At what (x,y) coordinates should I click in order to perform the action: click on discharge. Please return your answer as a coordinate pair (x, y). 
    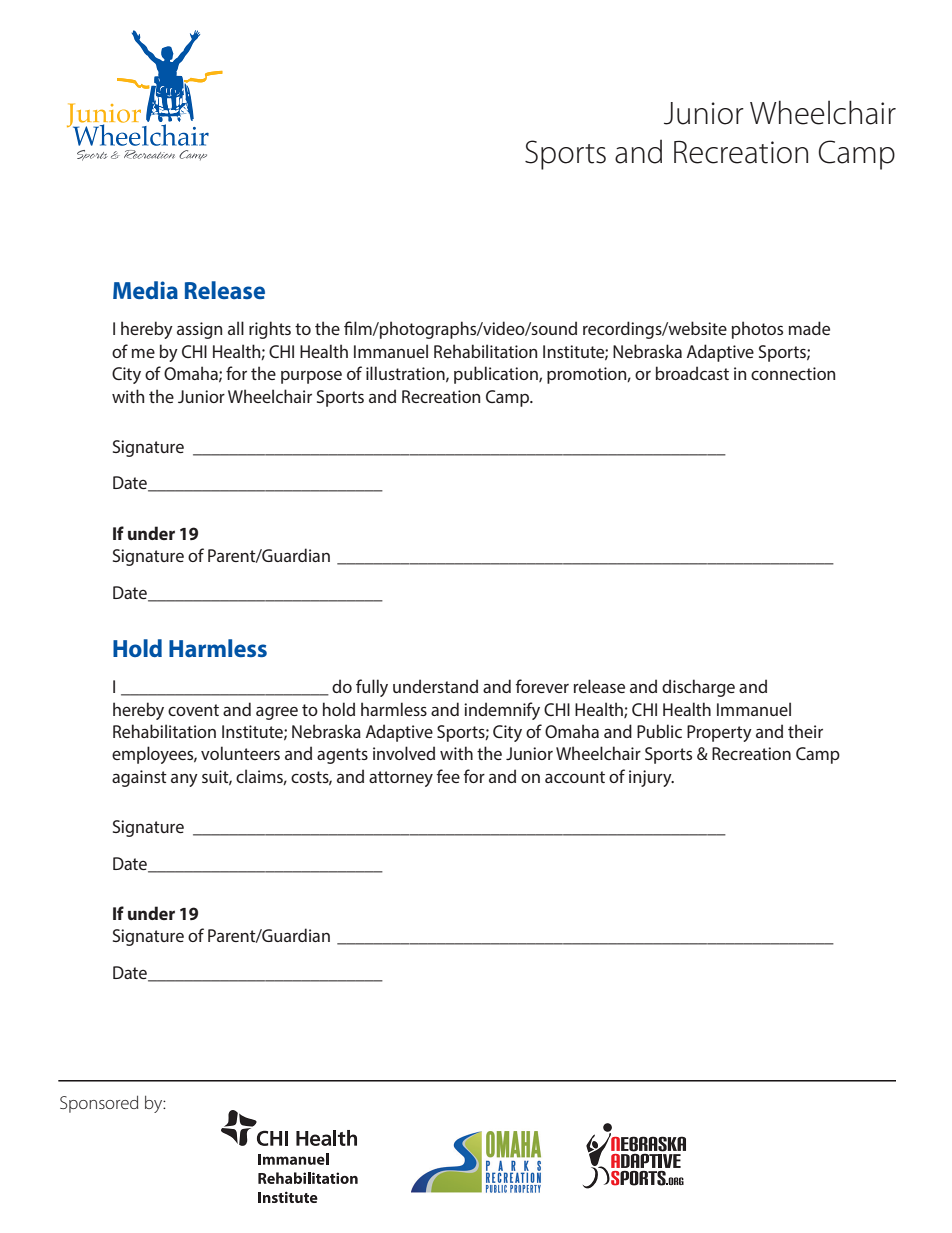
    Looking at the image, I should click on (698, 688).
